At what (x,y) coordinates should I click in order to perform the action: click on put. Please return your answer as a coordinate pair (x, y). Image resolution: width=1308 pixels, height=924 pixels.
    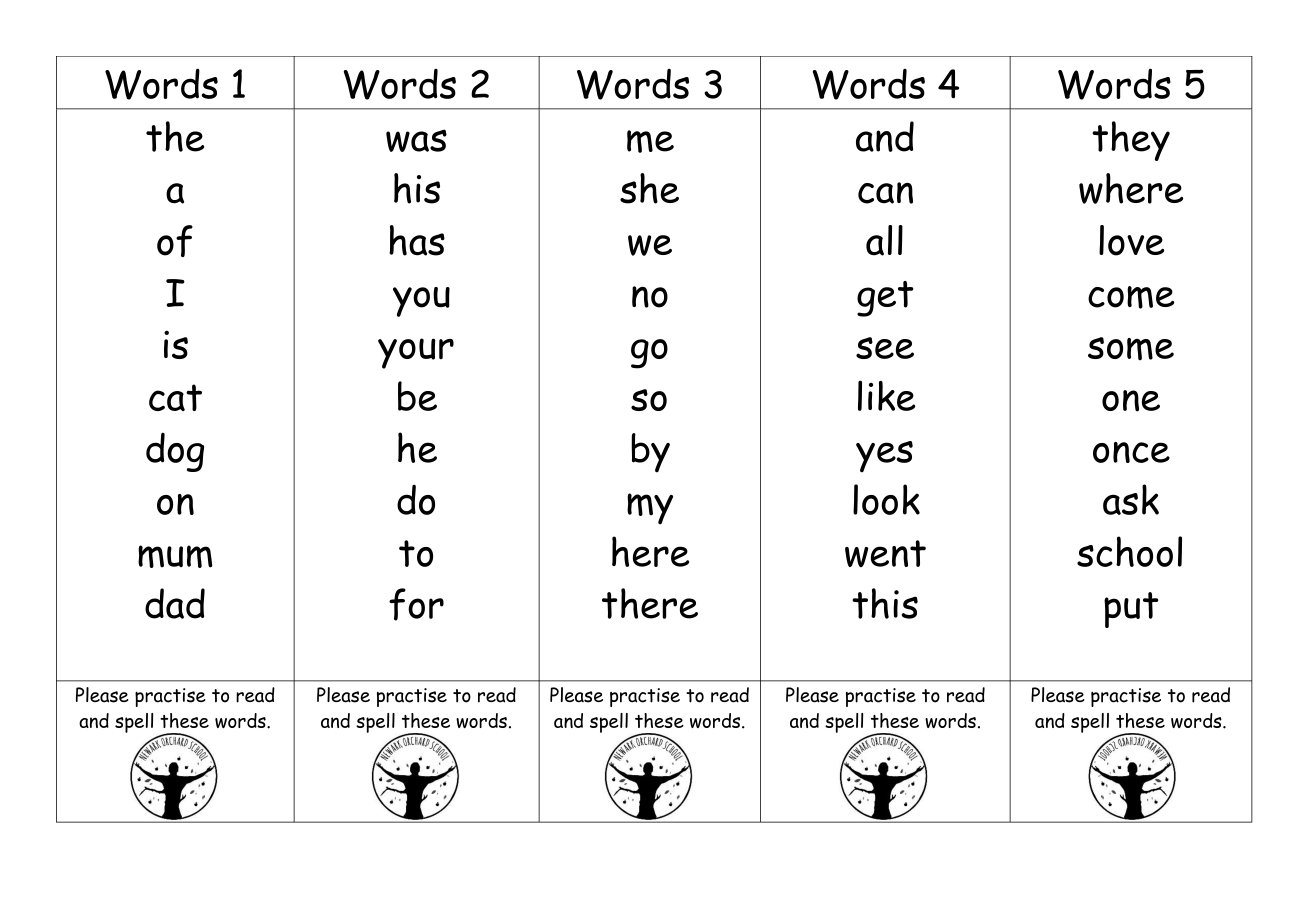
    Looking at the image, I should click on (1131, 610).
